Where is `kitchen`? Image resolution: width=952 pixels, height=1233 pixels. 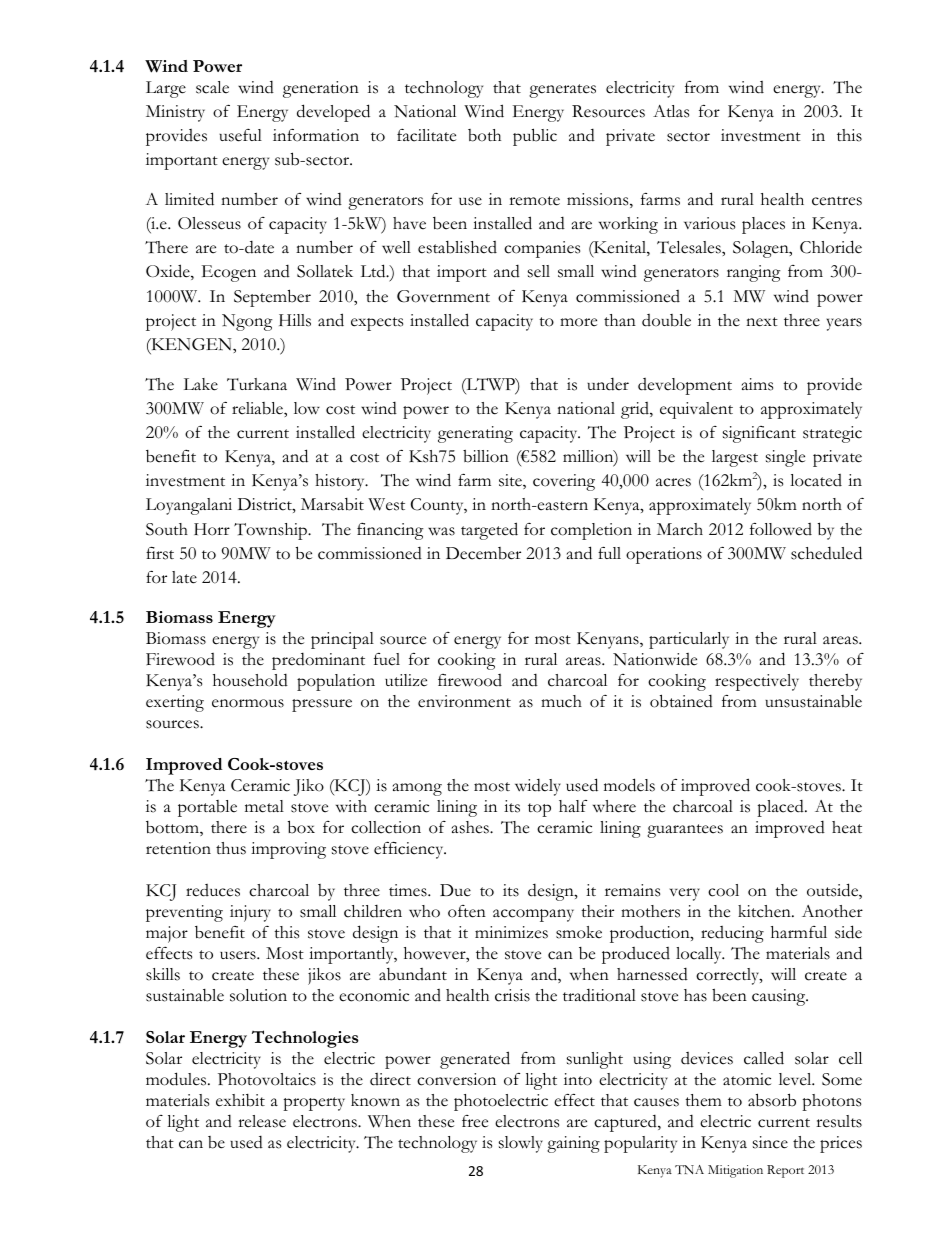
kitchen is located at coordinates (765, 911).
